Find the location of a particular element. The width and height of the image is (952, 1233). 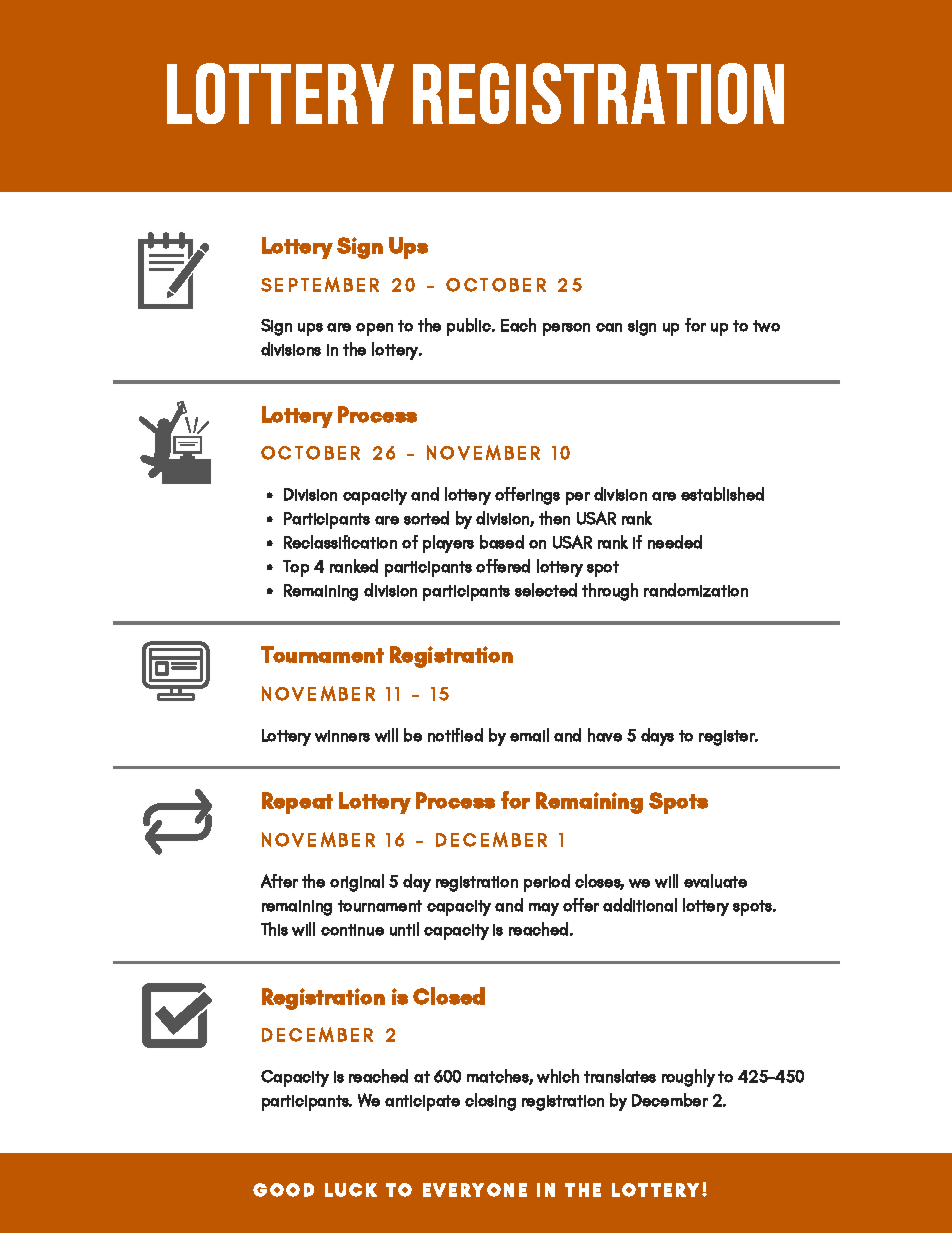

email is located at coordinates (529, 735).
